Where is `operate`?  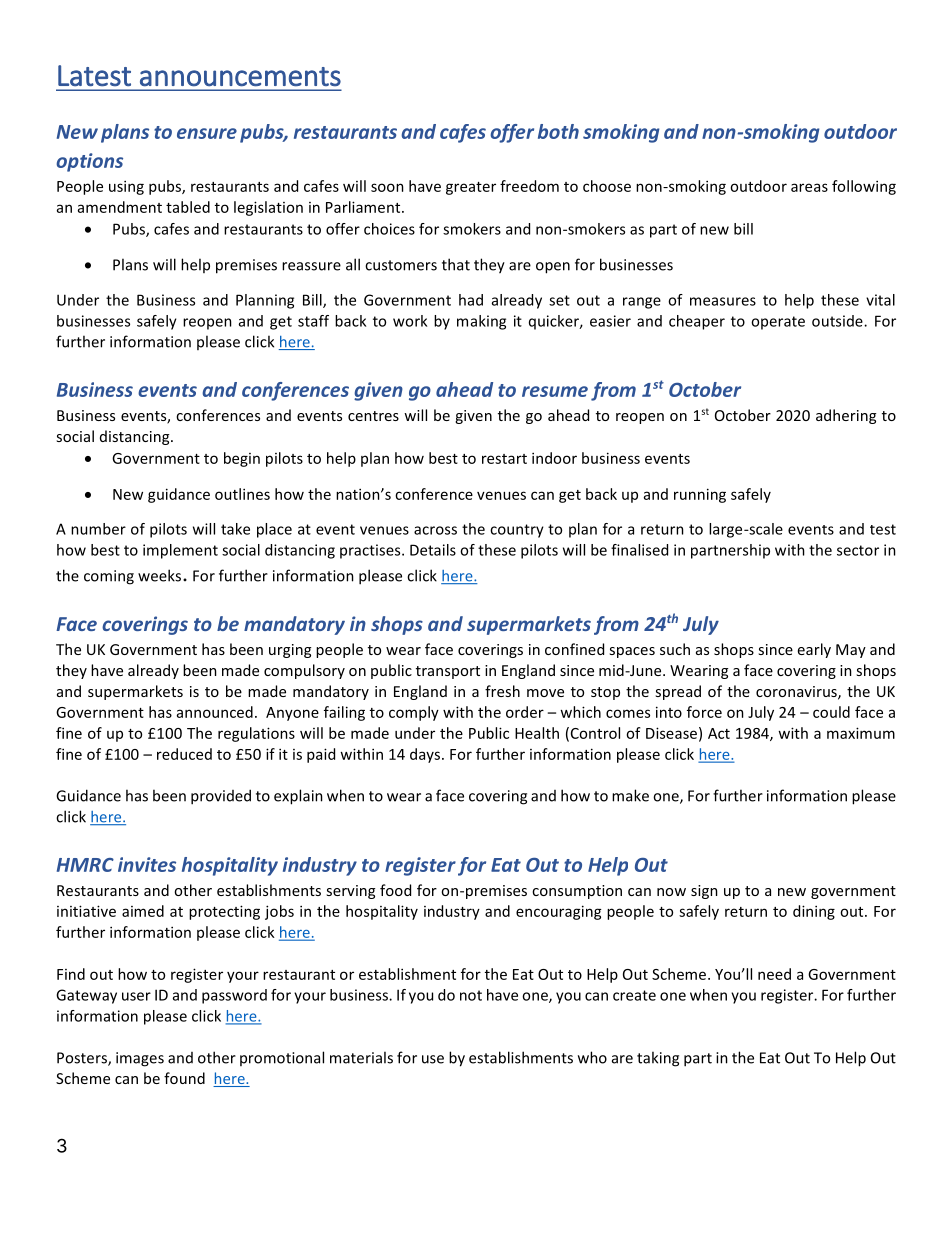 operate is located at coordinates (778, 323).
